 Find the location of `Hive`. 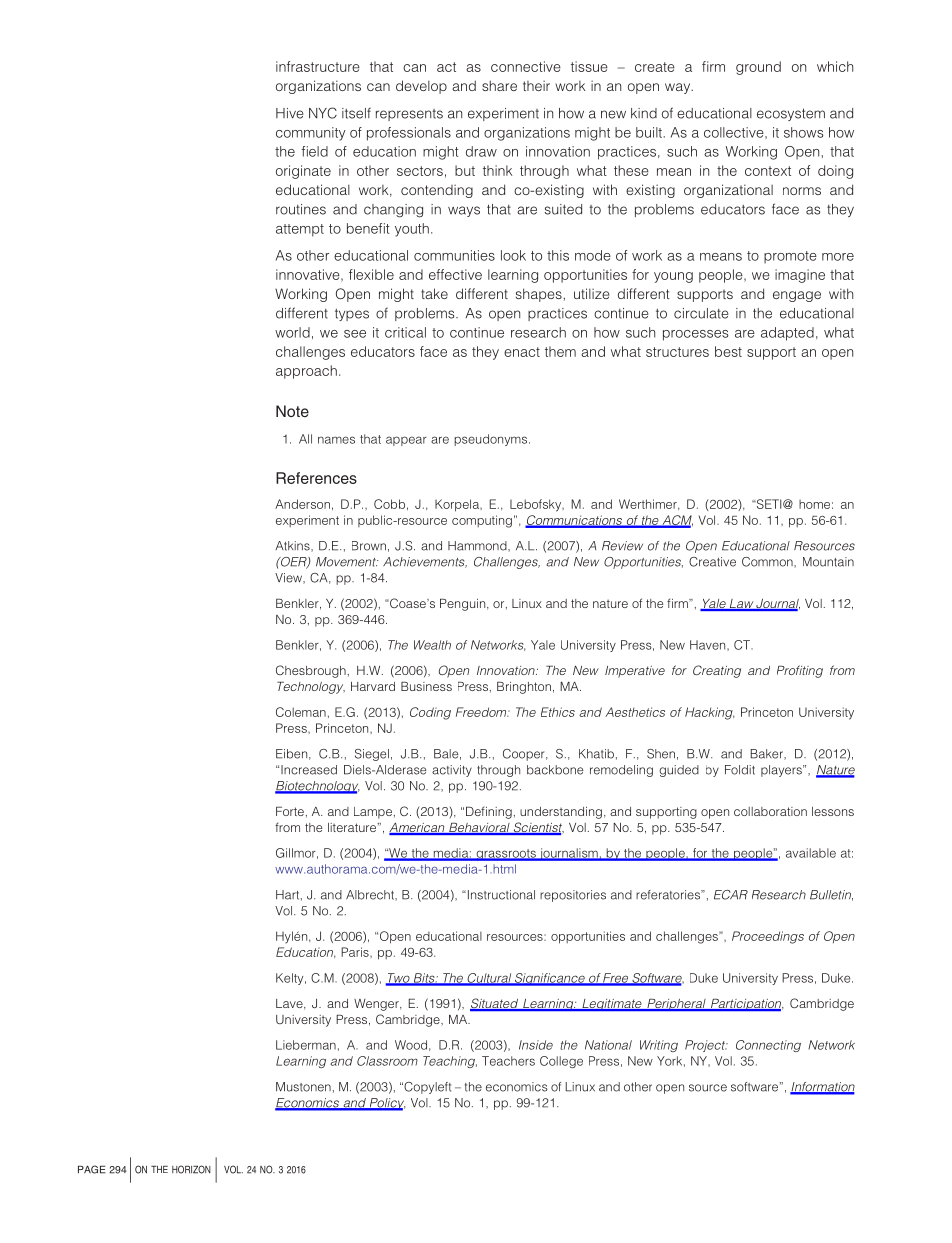

Hive is located at coordinates (290, 113).
